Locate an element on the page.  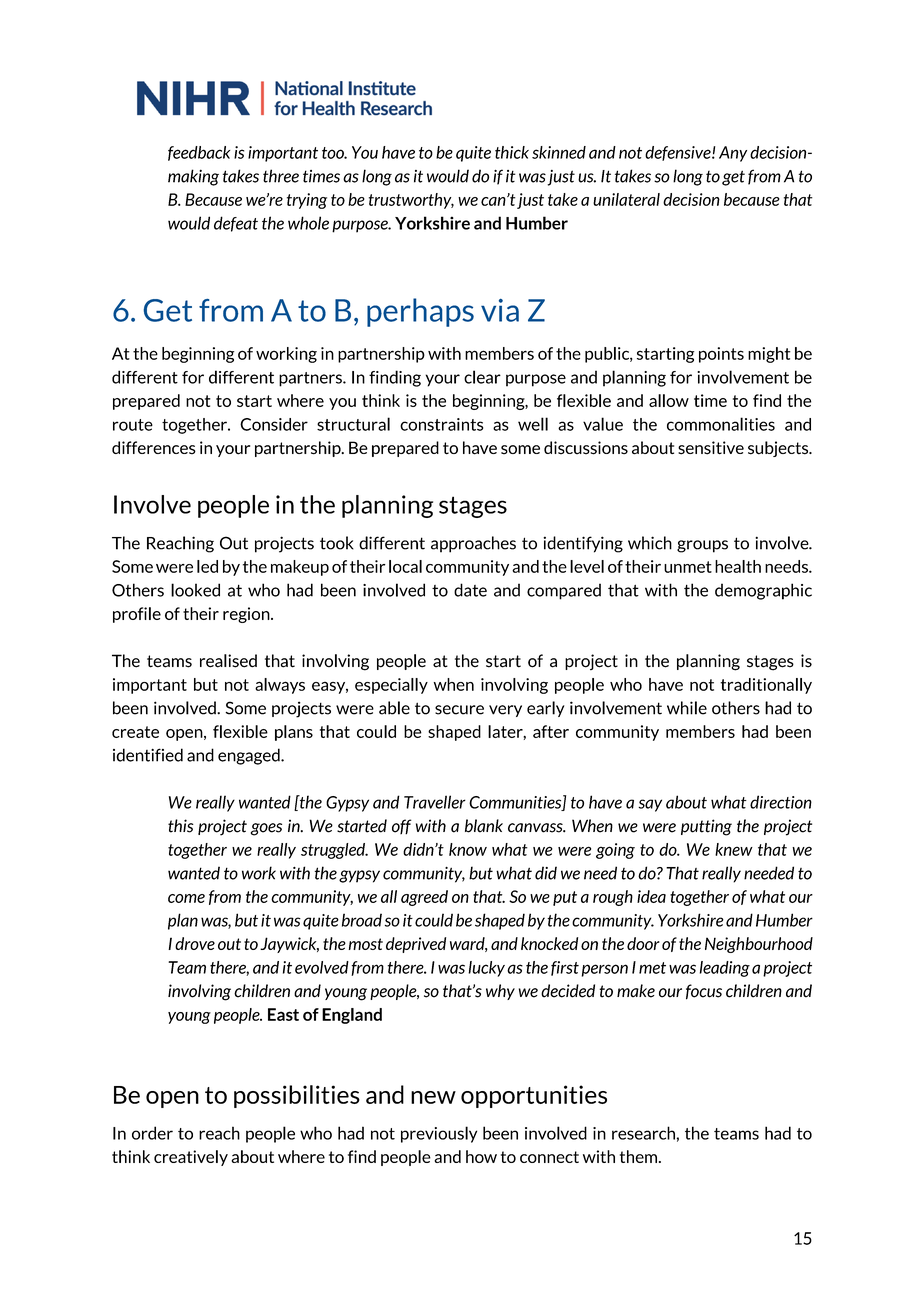
secure is located at coordinates (459, 710).
